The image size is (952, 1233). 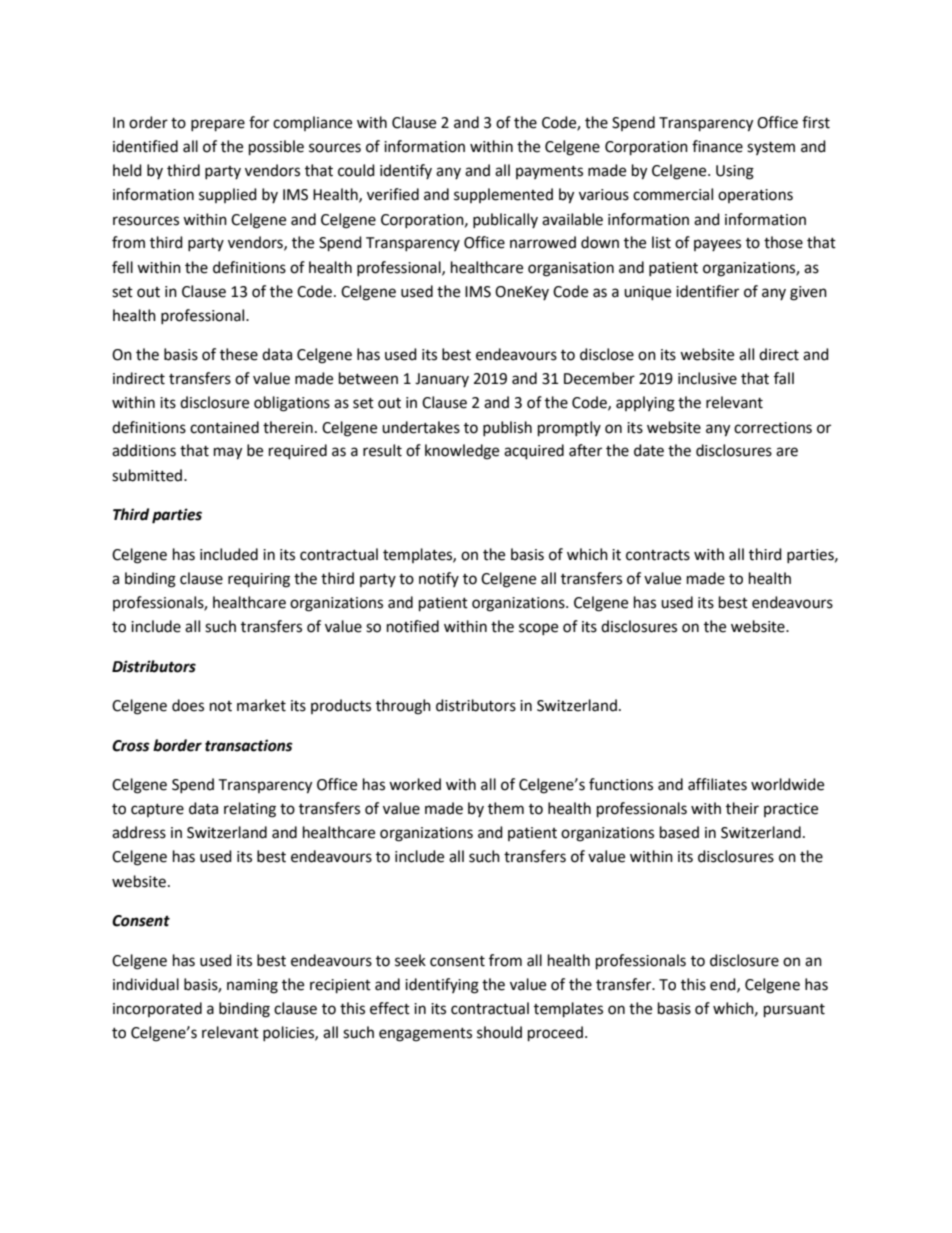 What do you see at coordinates (707, 291) in the screenshot?
I see `identifier` at bounding box center [707, 291].
